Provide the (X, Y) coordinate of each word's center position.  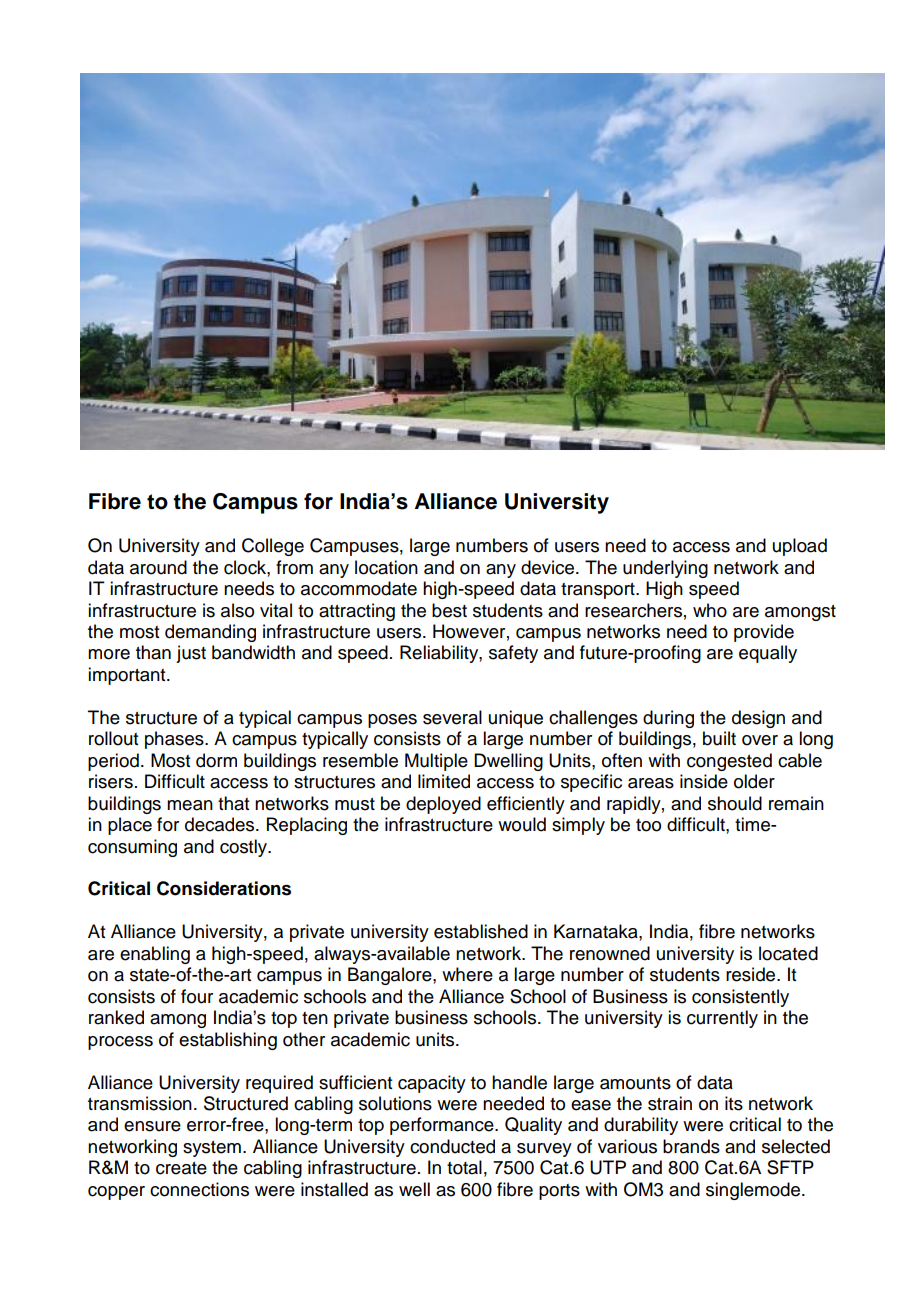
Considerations (224, 888)
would (522, 824)
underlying (665, 569)
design (758, 719)
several (452, 717)
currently (722, 1019)
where (467, 974)
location (386, 567)
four (197, 996)
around (158, 567)
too (648, 825)
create (181, 1168)
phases (175, 740)
